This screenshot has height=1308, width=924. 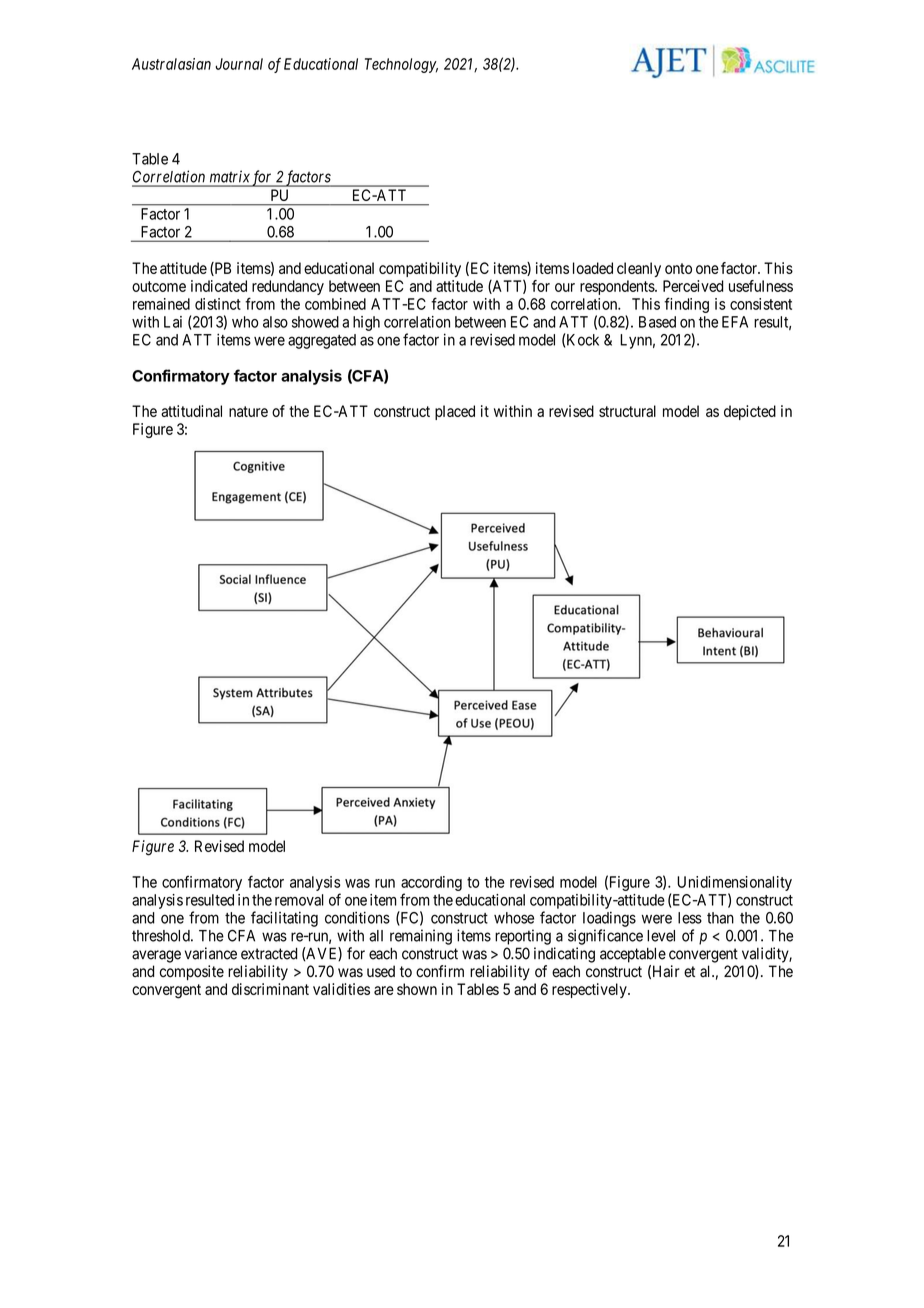 What do you see at coordinates (218, 304) in the screenshot?
I see `distinct` at bounding box center [218, 304].
